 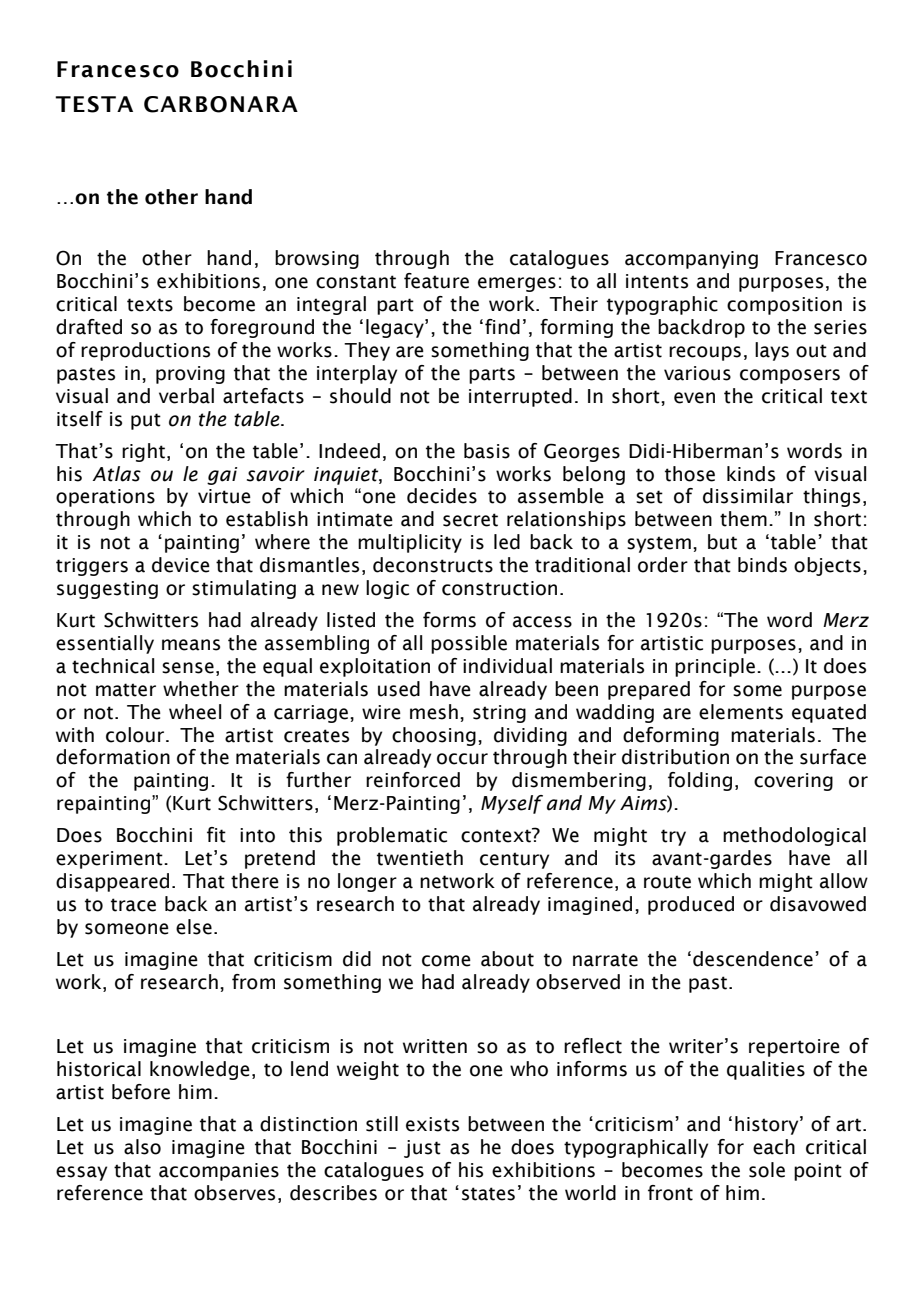 What do you see at coordinates (191, 645) in the screenshot?
I see `means` at bounding box center [191, 645].
